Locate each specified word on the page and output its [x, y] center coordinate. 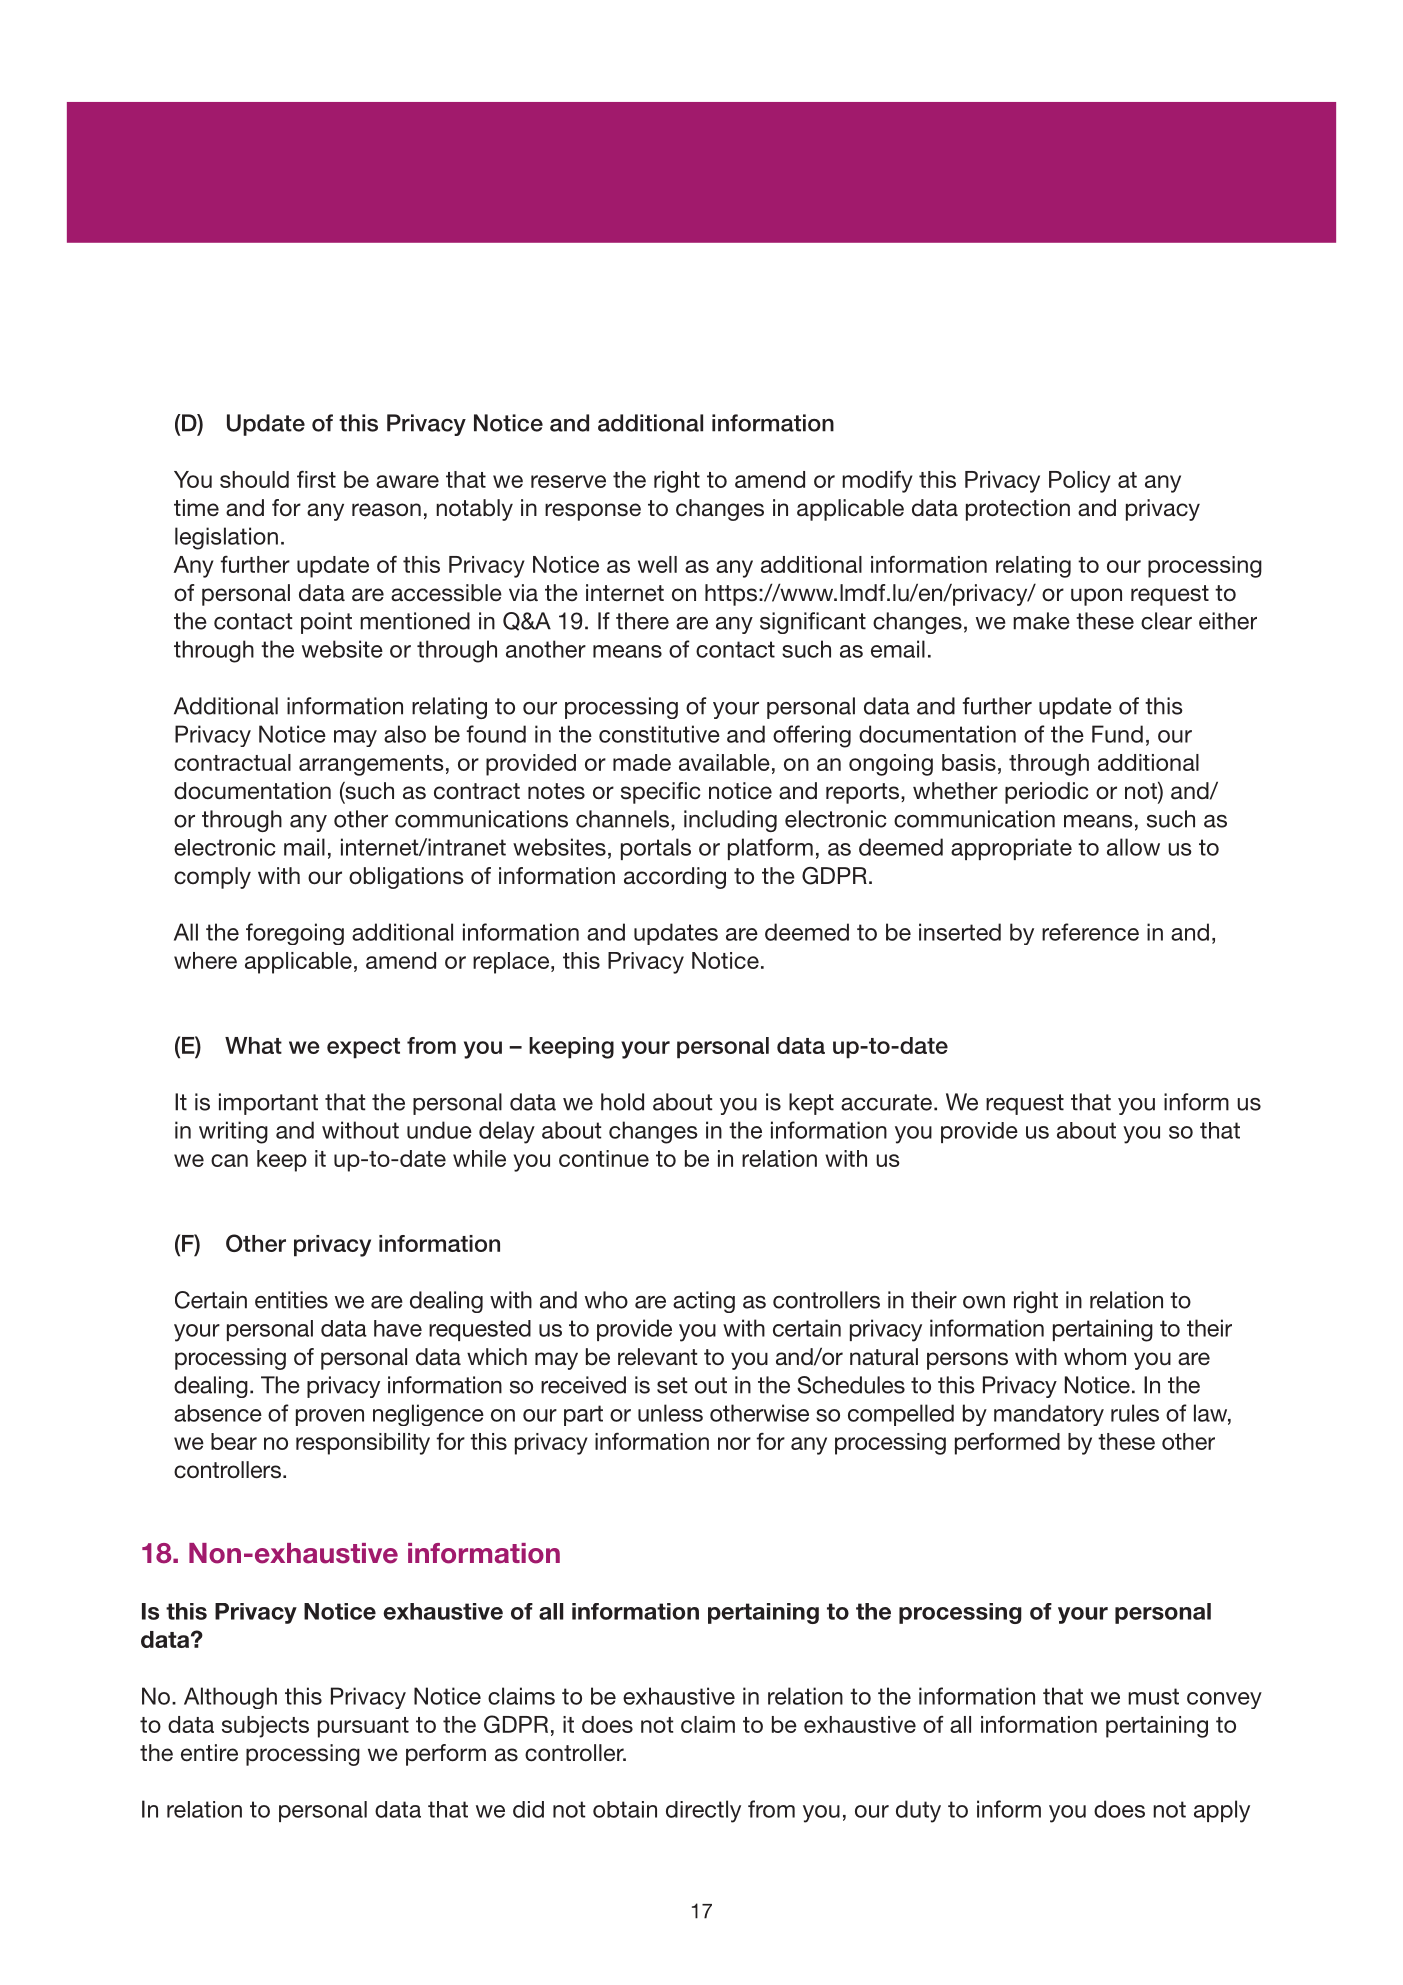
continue [604, 1158]
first [316, 479]
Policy [1080, 482]
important [268, 1104]
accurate [886, 1102]
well [657, 564]
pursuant [363, 1727]
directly [703, 1811]
